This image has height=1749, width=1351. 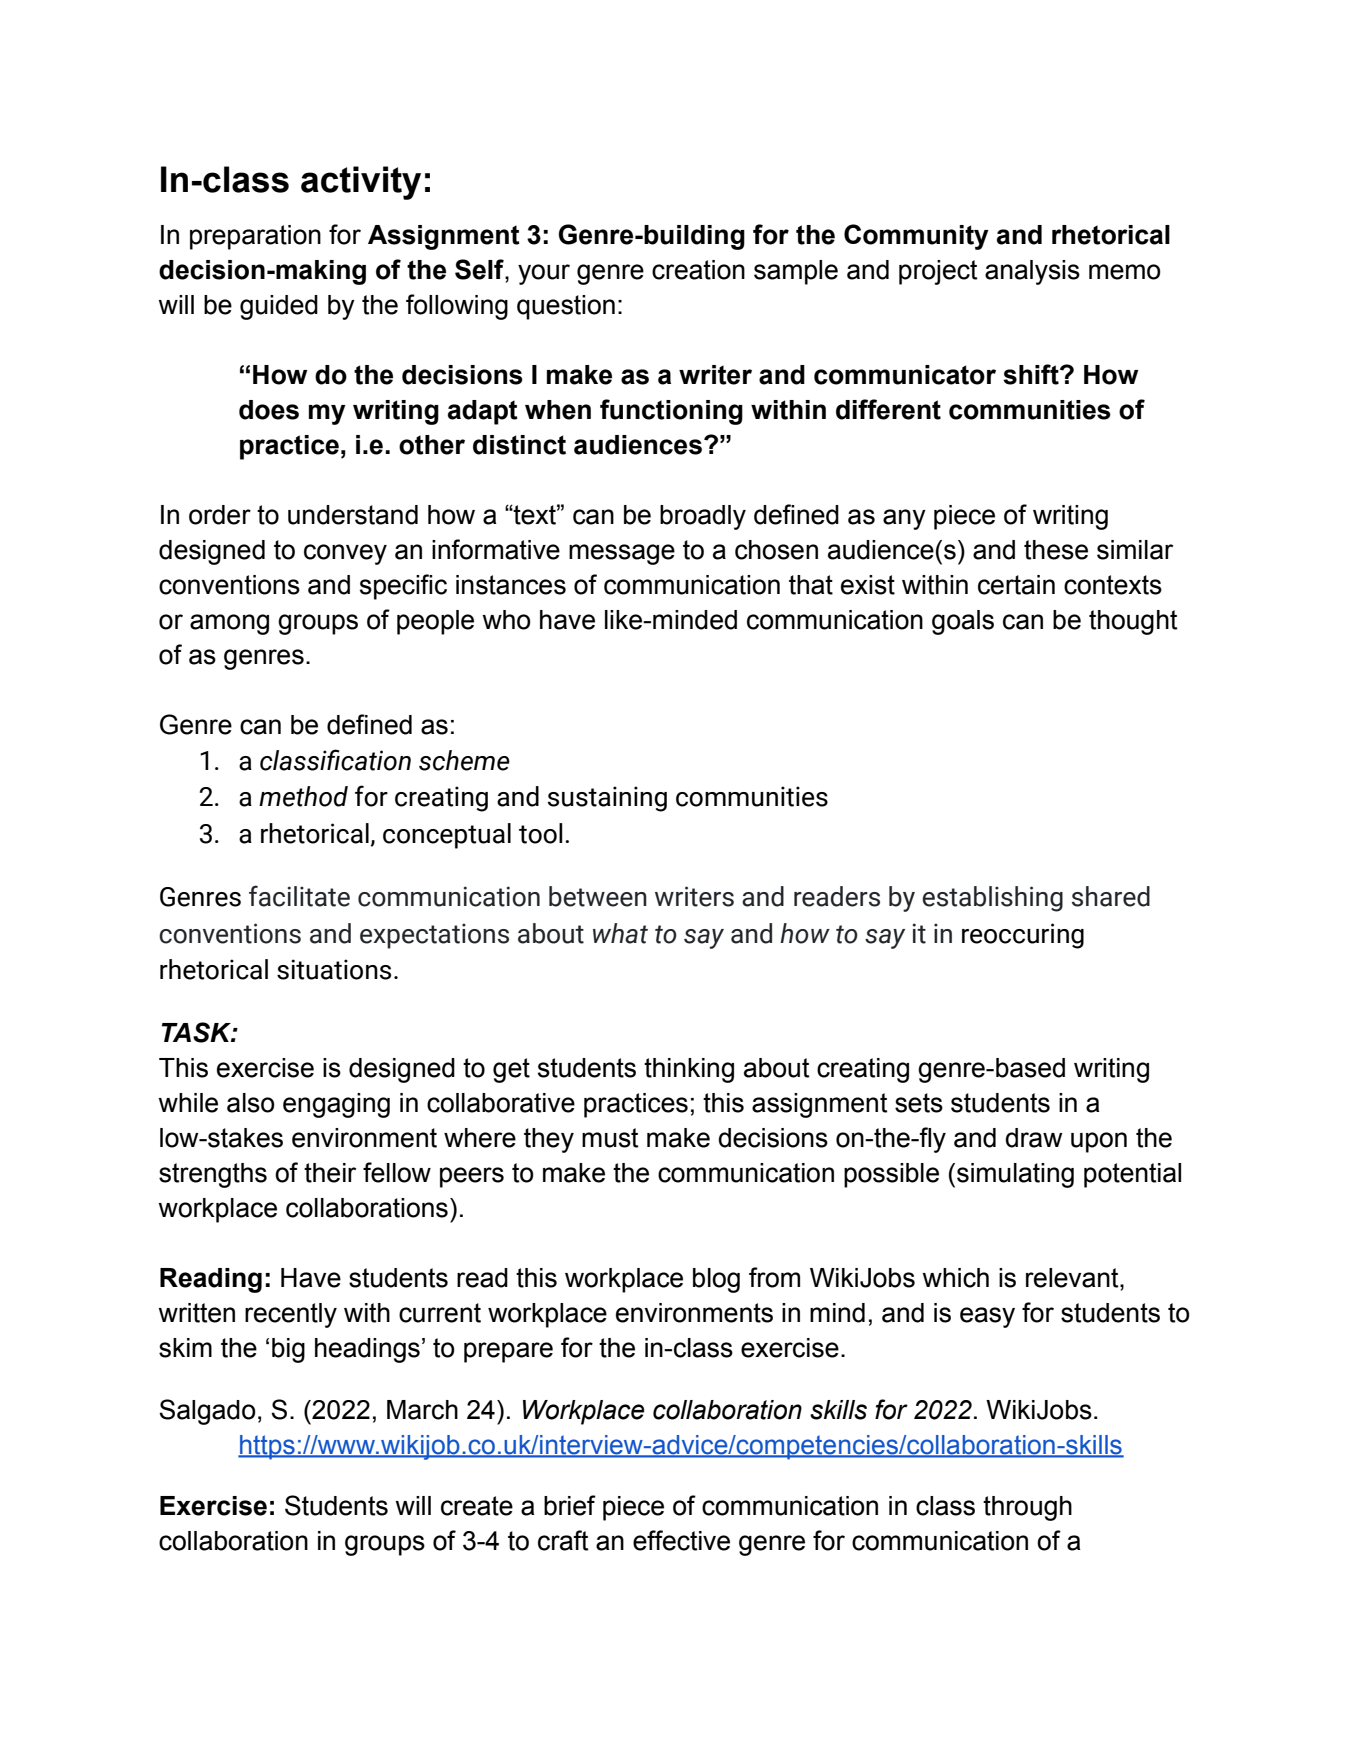 I want to click on between, so click(x=598, y=896).
